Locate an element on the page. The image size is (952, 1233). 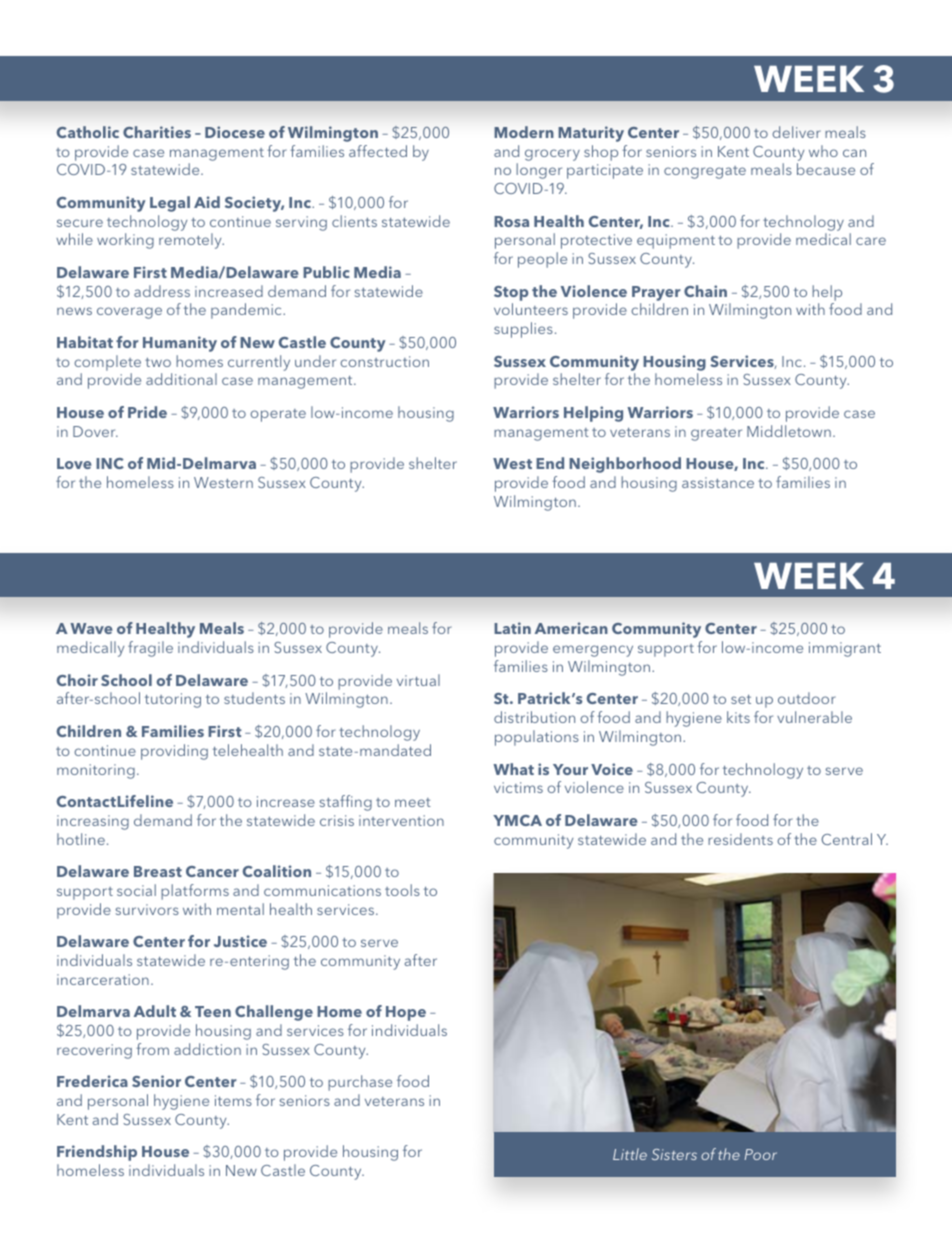
Poor is located at coordinates (761, 1154).
